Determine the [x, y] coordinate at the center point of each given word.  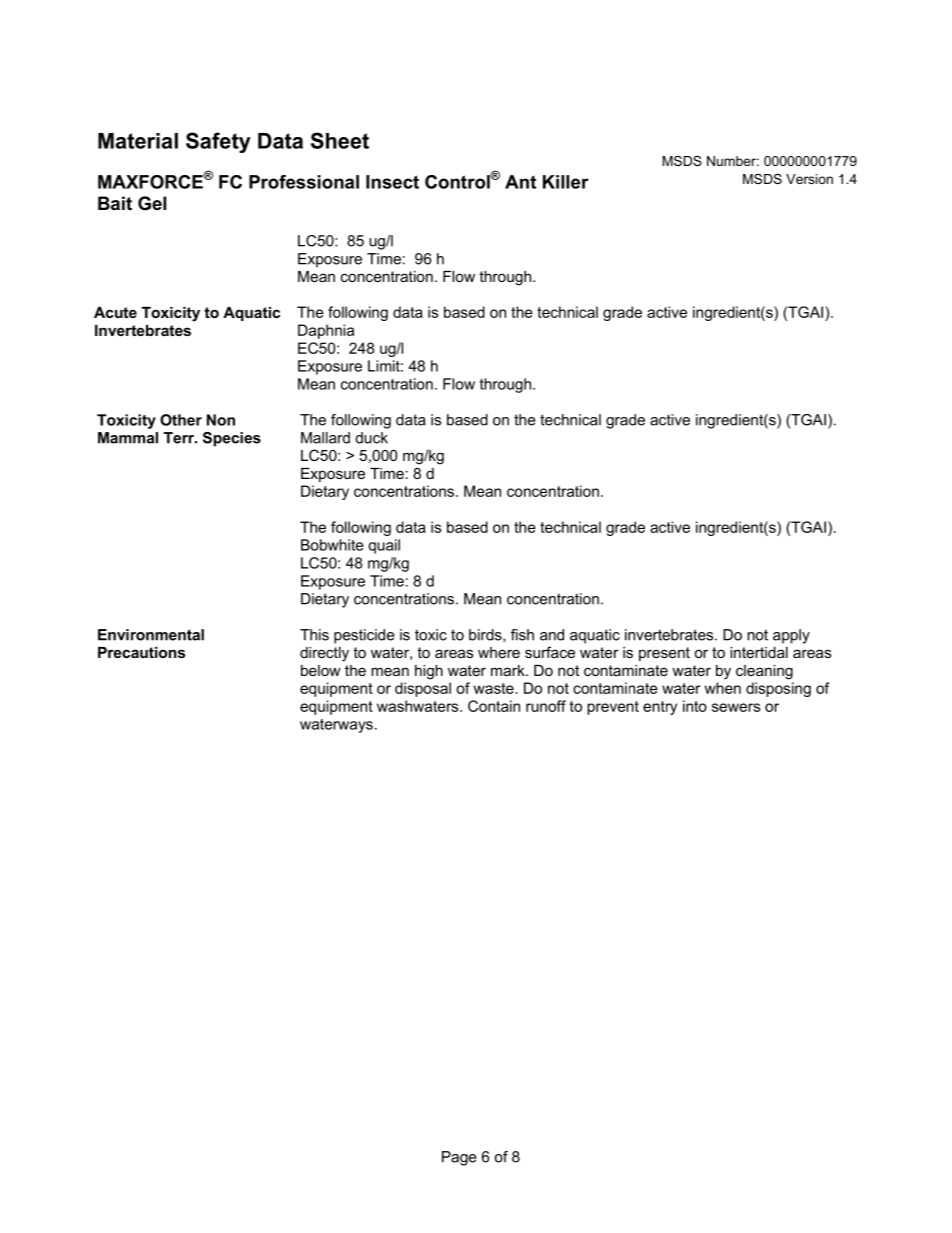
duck [372, 438]
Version [809, 179]
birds [486, 635]
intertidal [759, 652]
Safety [218, 142]
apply [791, 636]
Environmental [151, 635]
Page [459, 1158]
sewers [736, 707]
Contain [494, 706]
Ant [520, 182]
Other [181, 420]
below [321, 670]
